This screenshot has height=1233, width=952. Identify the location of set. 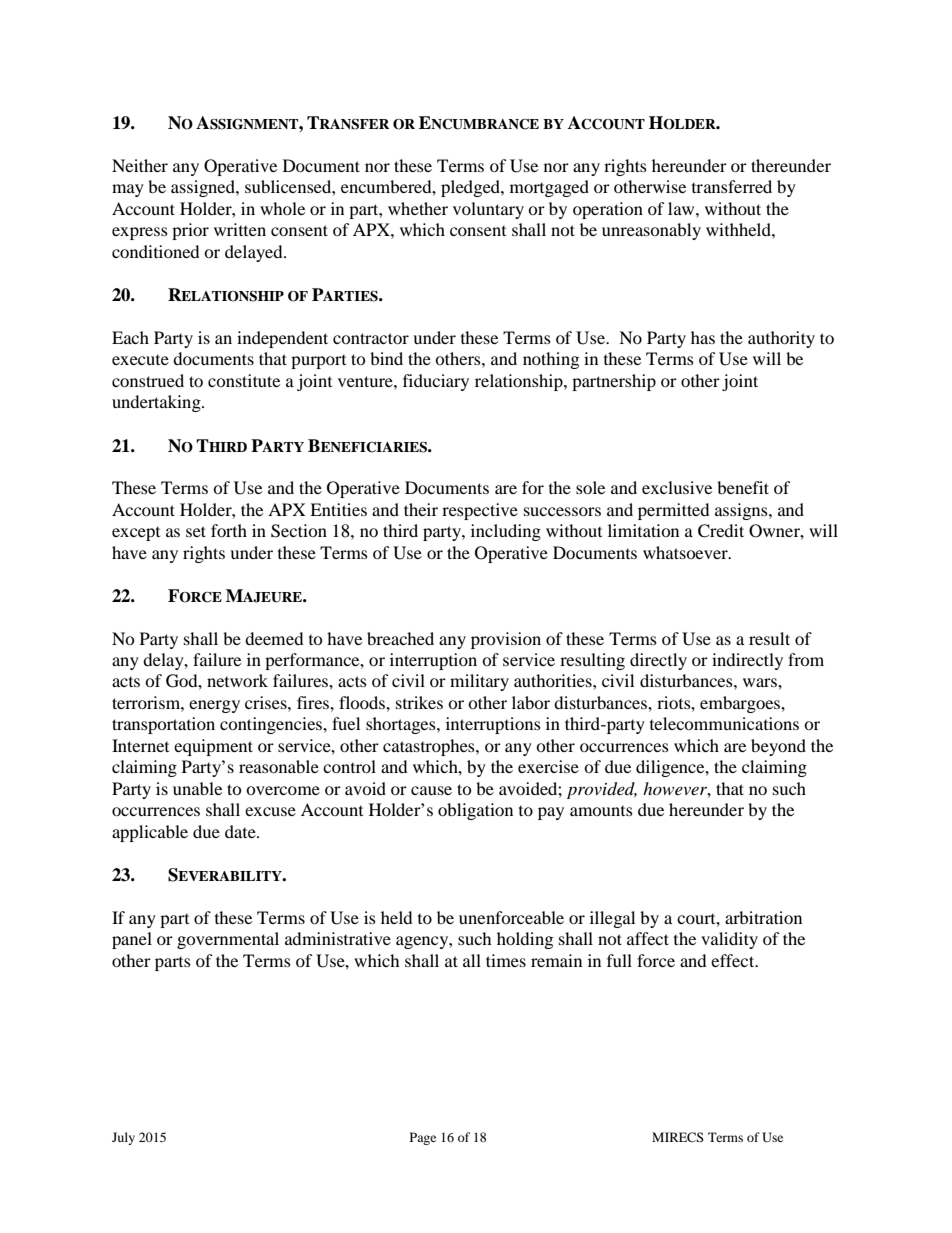
(196, 531).
